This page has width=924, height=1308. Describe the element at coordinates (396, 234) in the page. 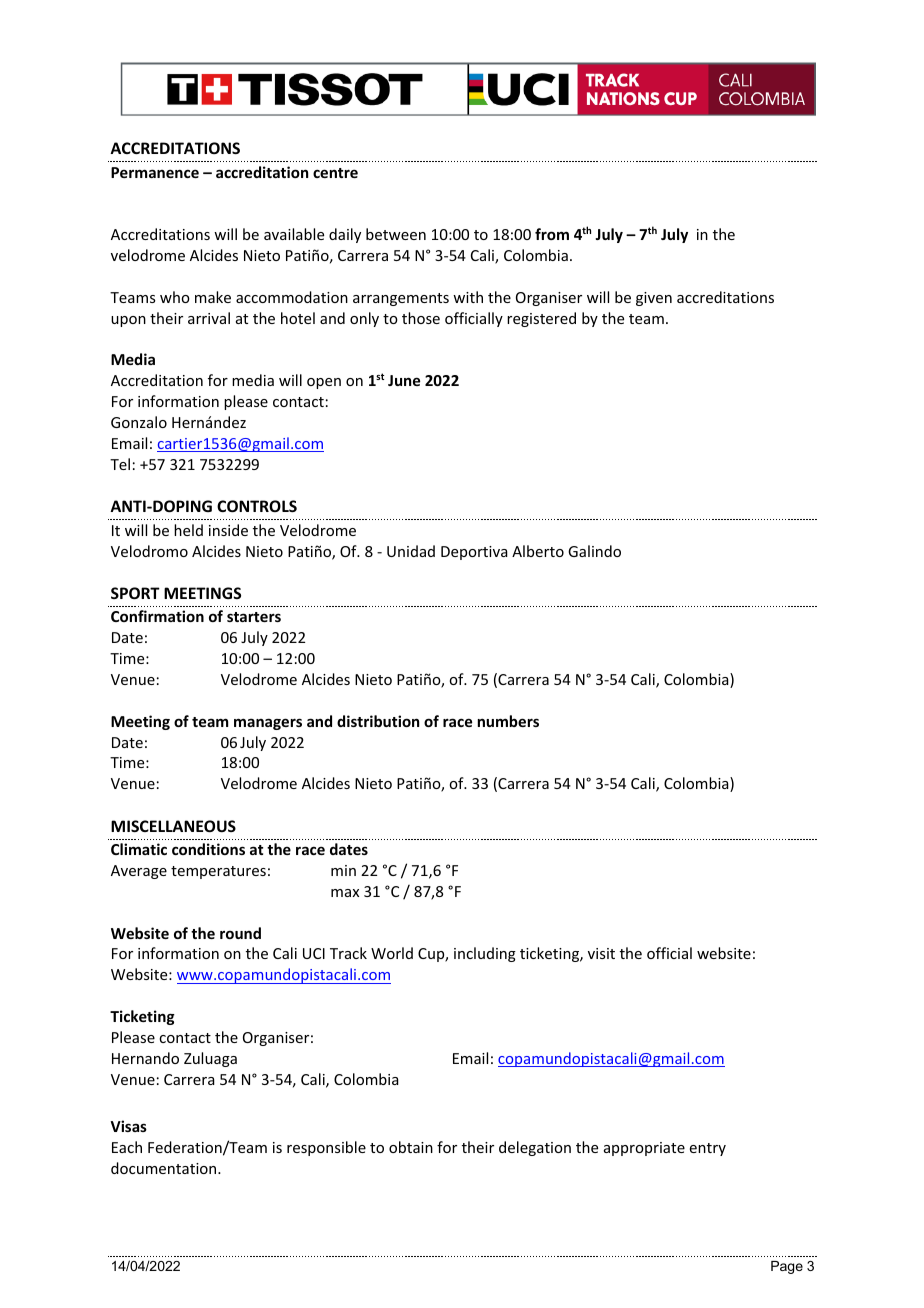

I see `between` at that location.
